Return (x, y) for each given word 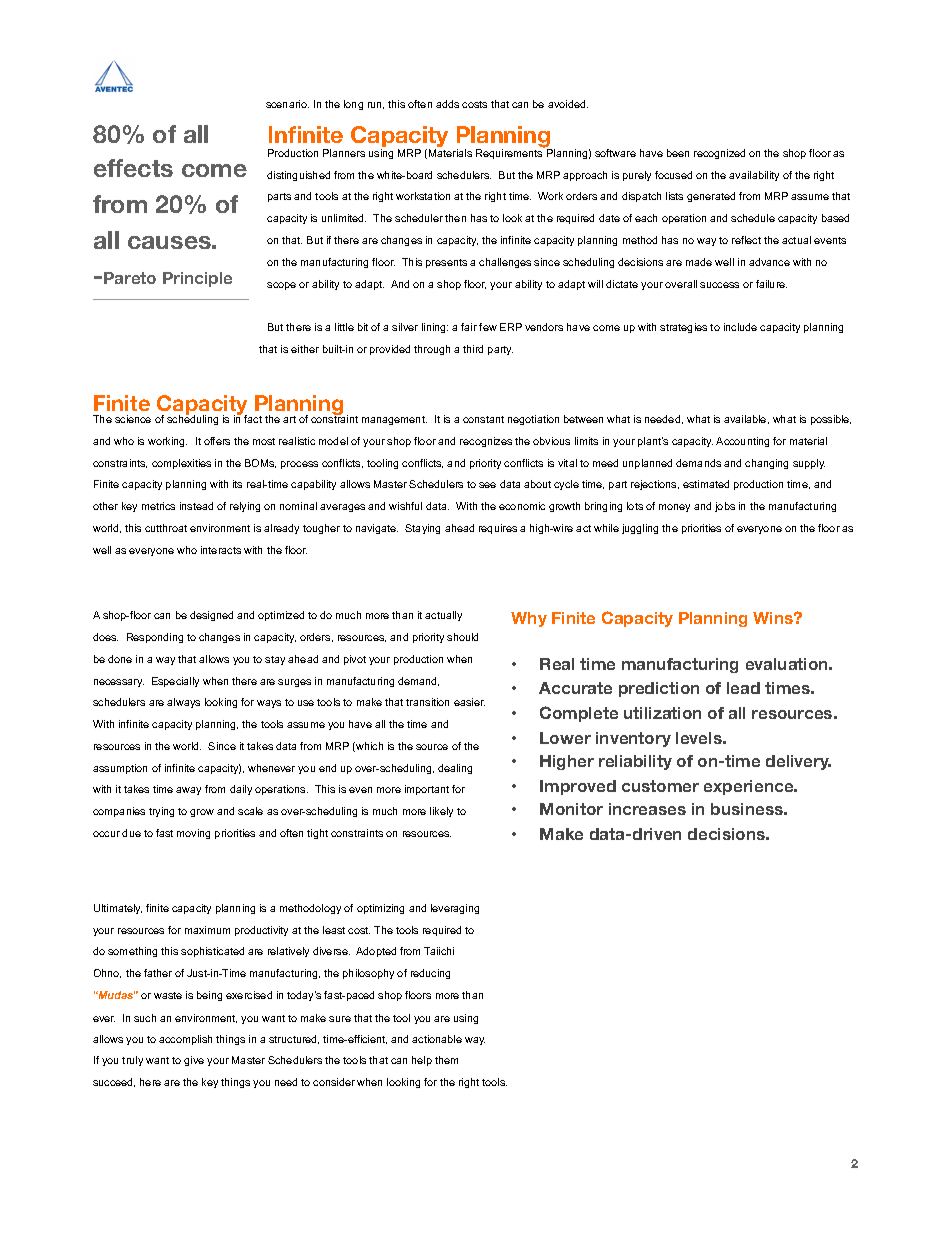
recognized (719, 154)
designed (211, 616)
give (194, 1061)
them (446, 1060)
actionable (437, 1039)
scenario (287, 104)
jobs (725, 507)
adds (447, 104)
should (462, 637)
